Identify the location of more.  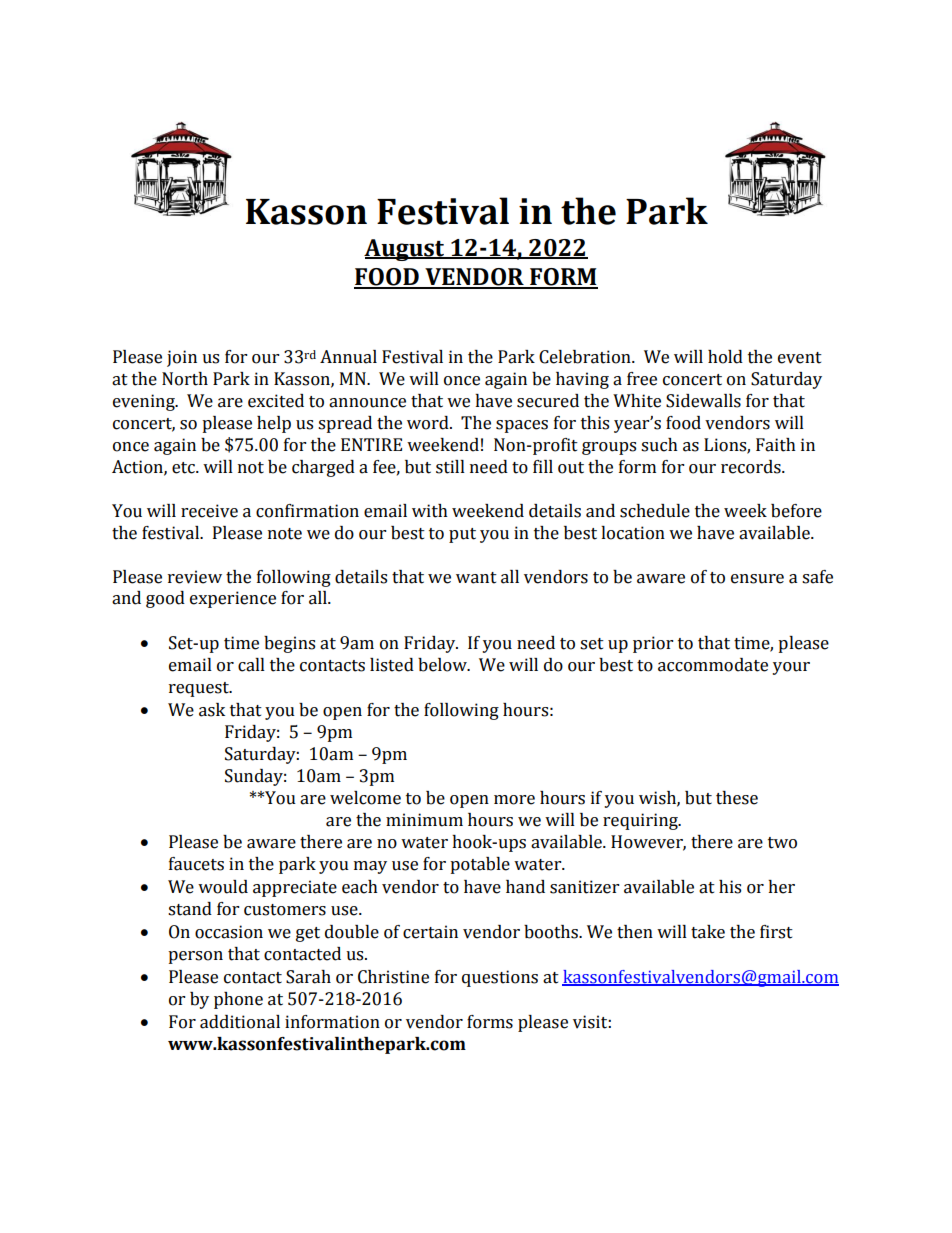
(514, 800).
